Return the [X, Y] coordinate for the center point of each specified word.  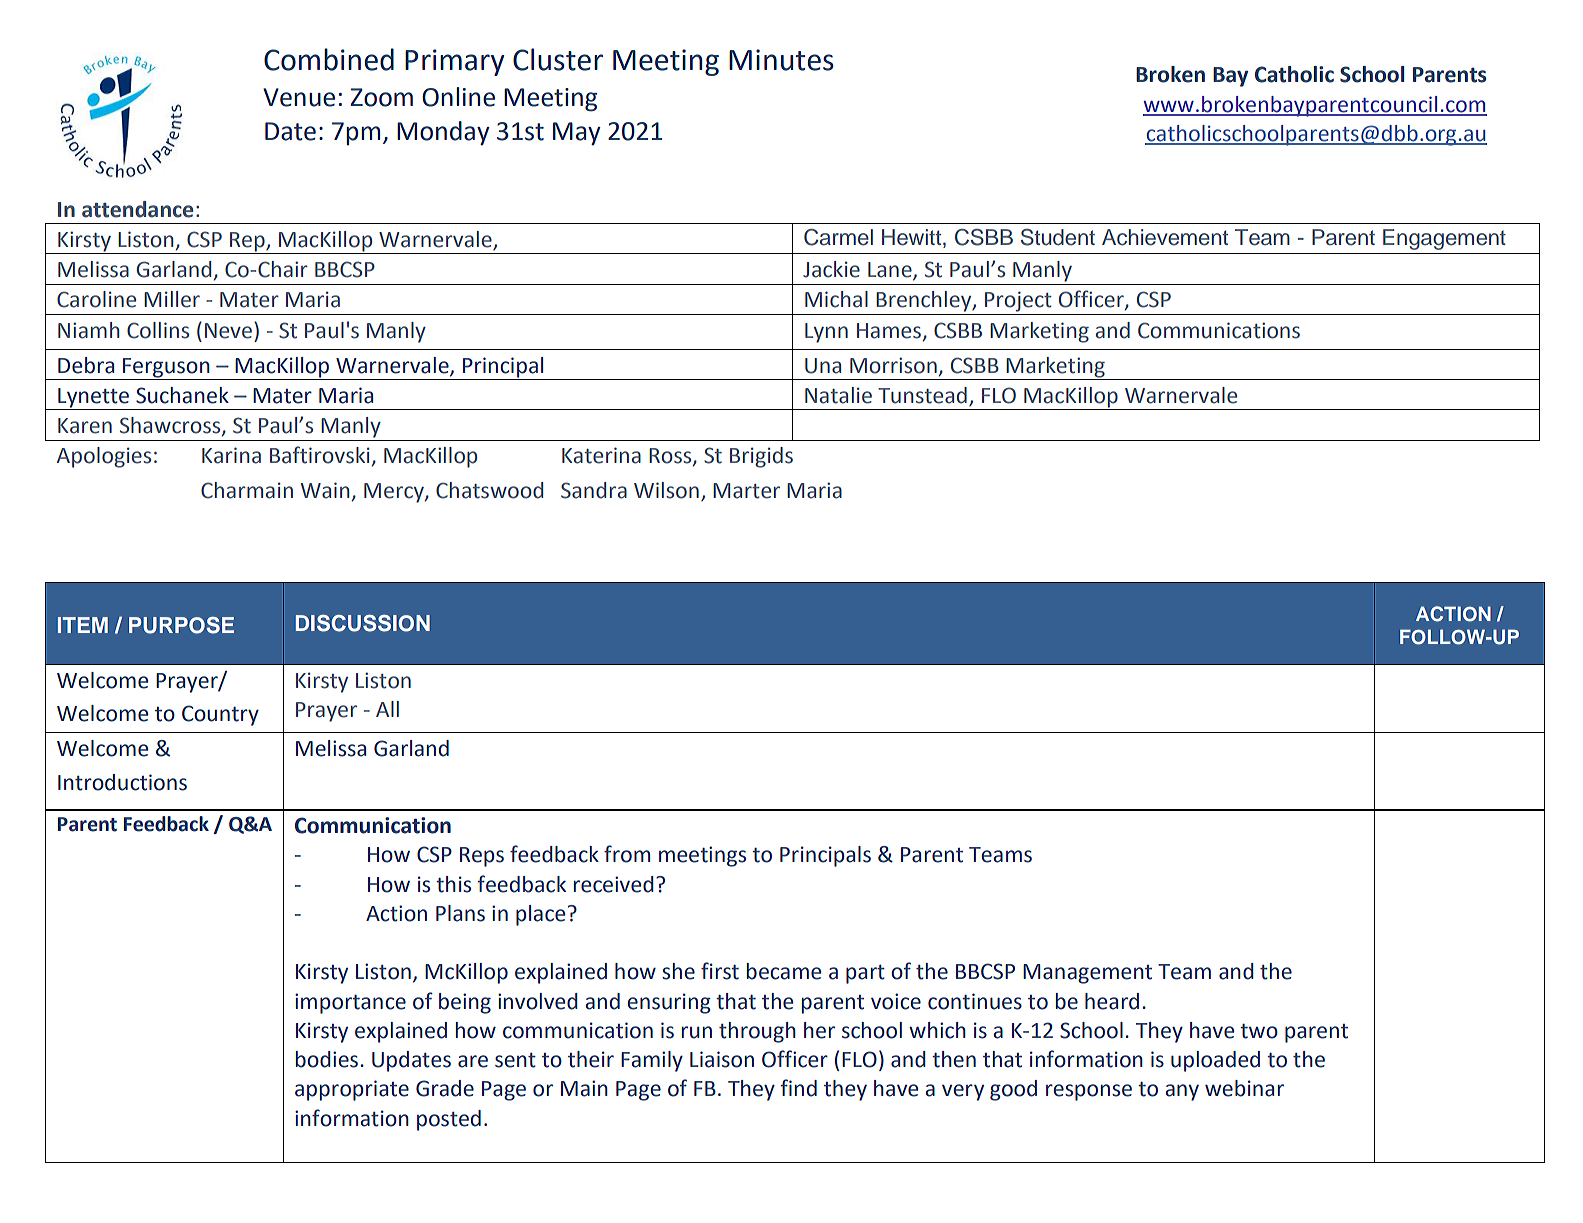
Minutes [781, 60]
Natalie [838, 395]
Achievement [1165, 237]
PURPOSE [181, 625]
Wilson [666, 490]
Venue [299, 97]
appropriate [352, 1090]
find [798, 1088]
